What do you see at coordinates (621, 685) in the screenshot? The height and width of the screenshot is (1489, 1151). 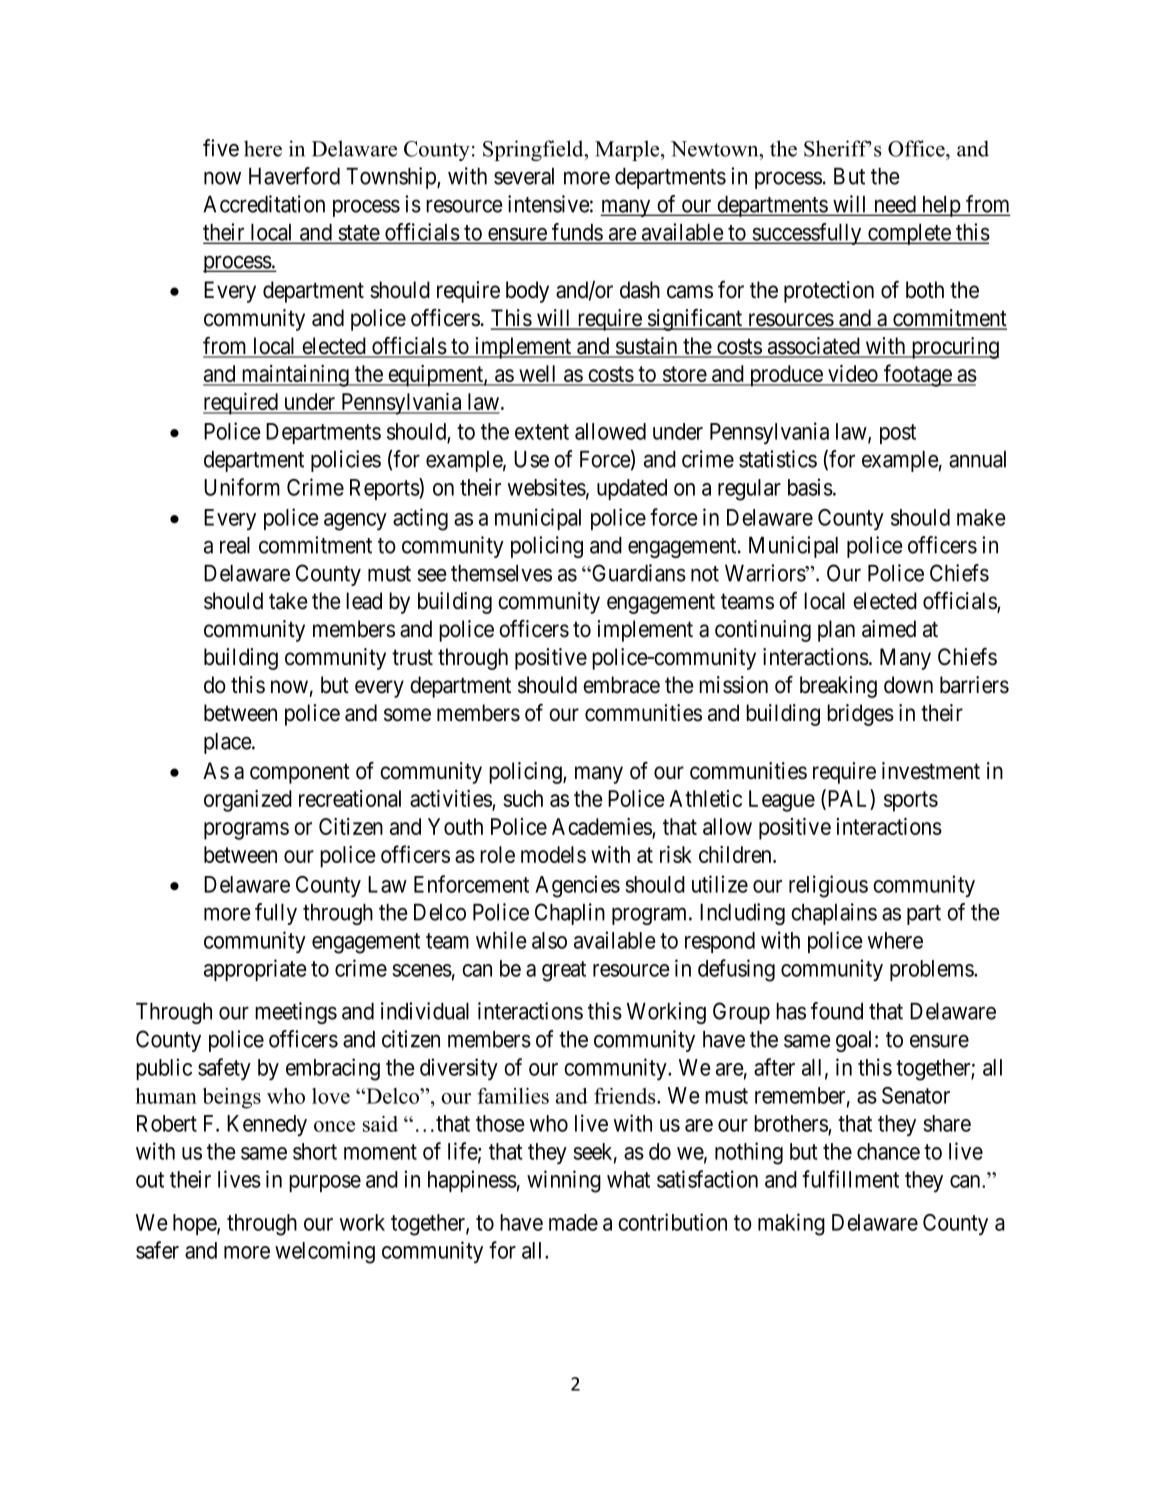 I see `embrace` at bounding box center [621, 685].
